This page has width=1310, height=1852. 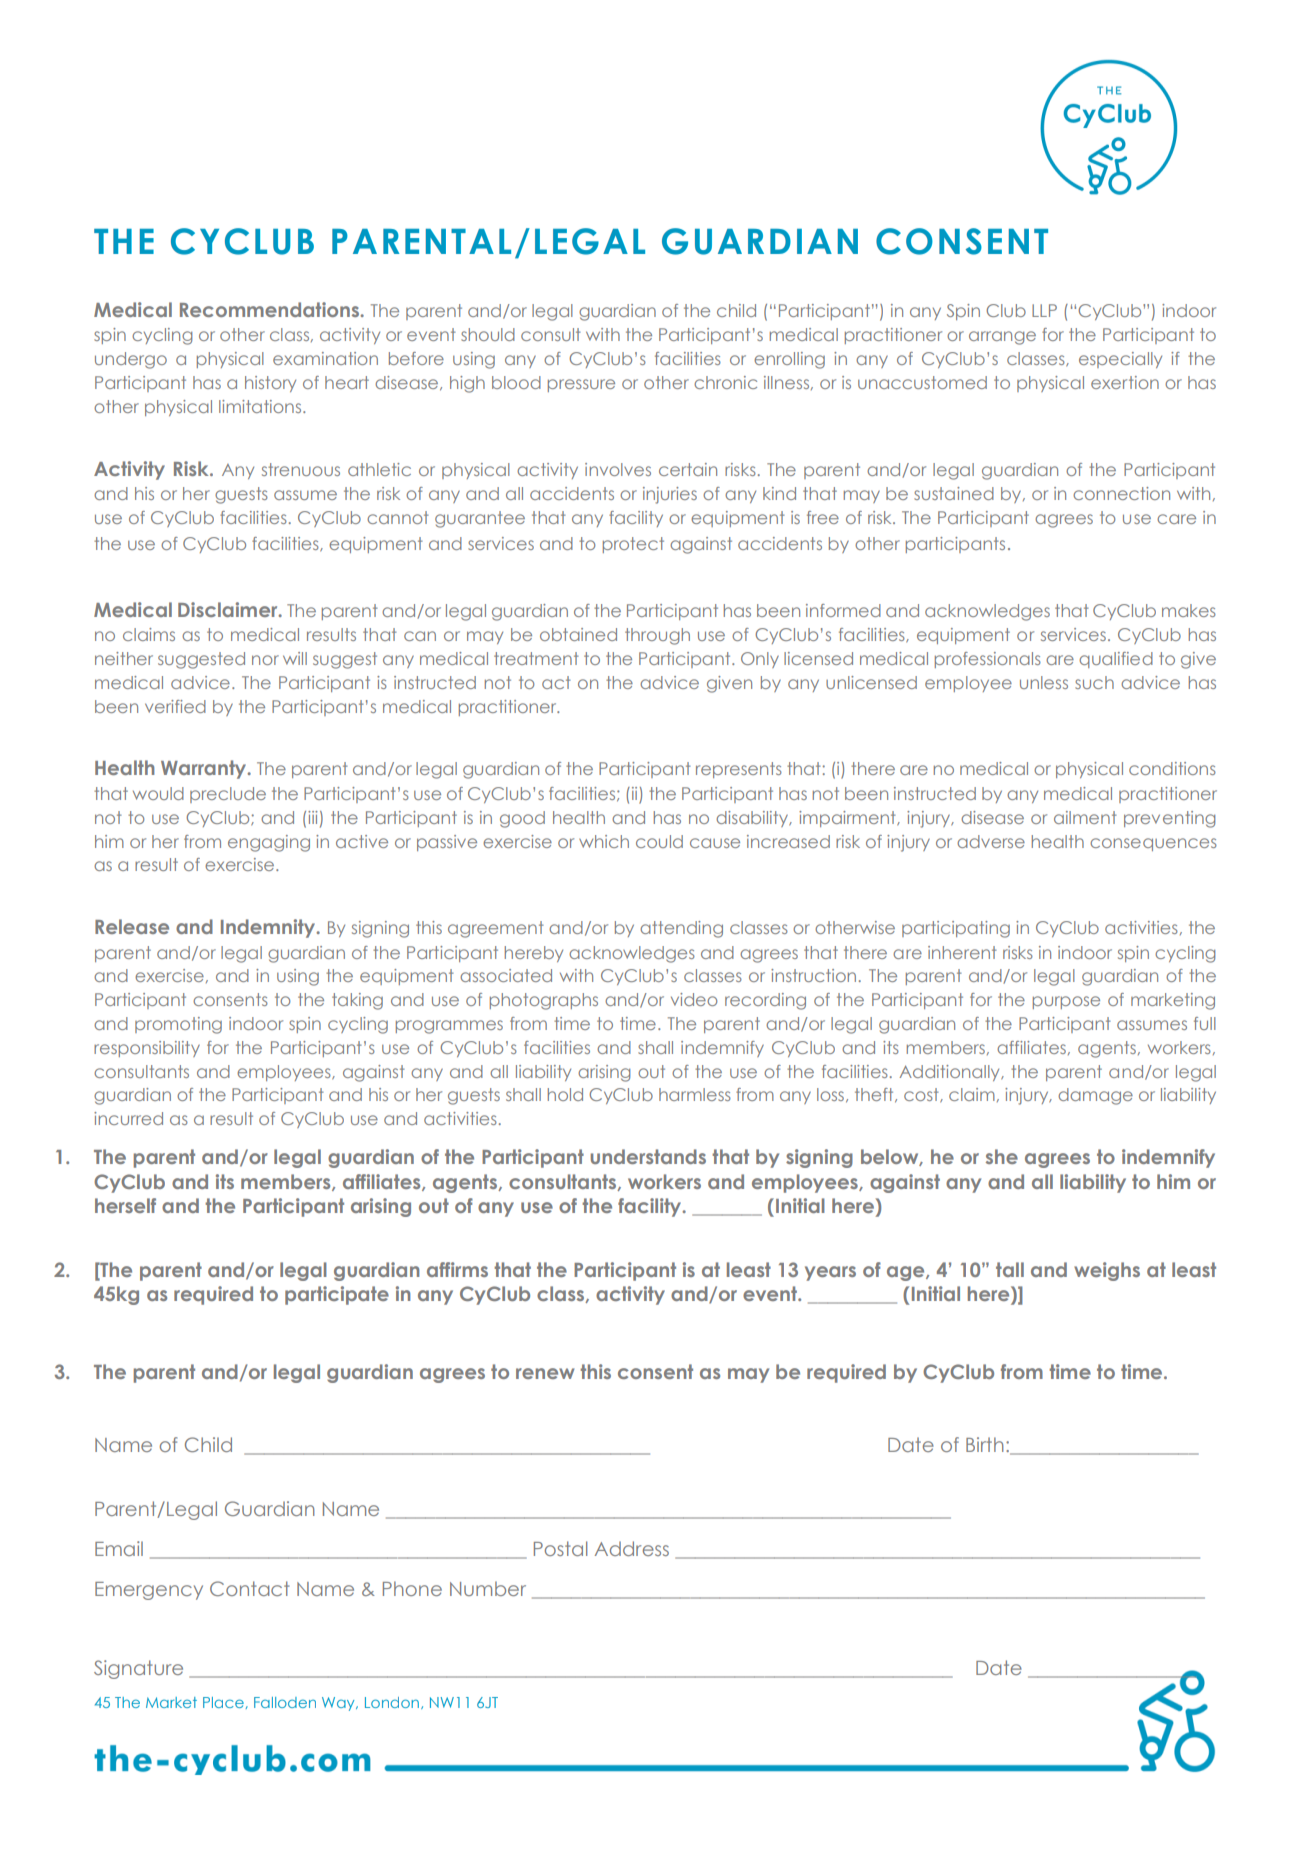 I want to click on Address, so click(x=632, y=1548).
